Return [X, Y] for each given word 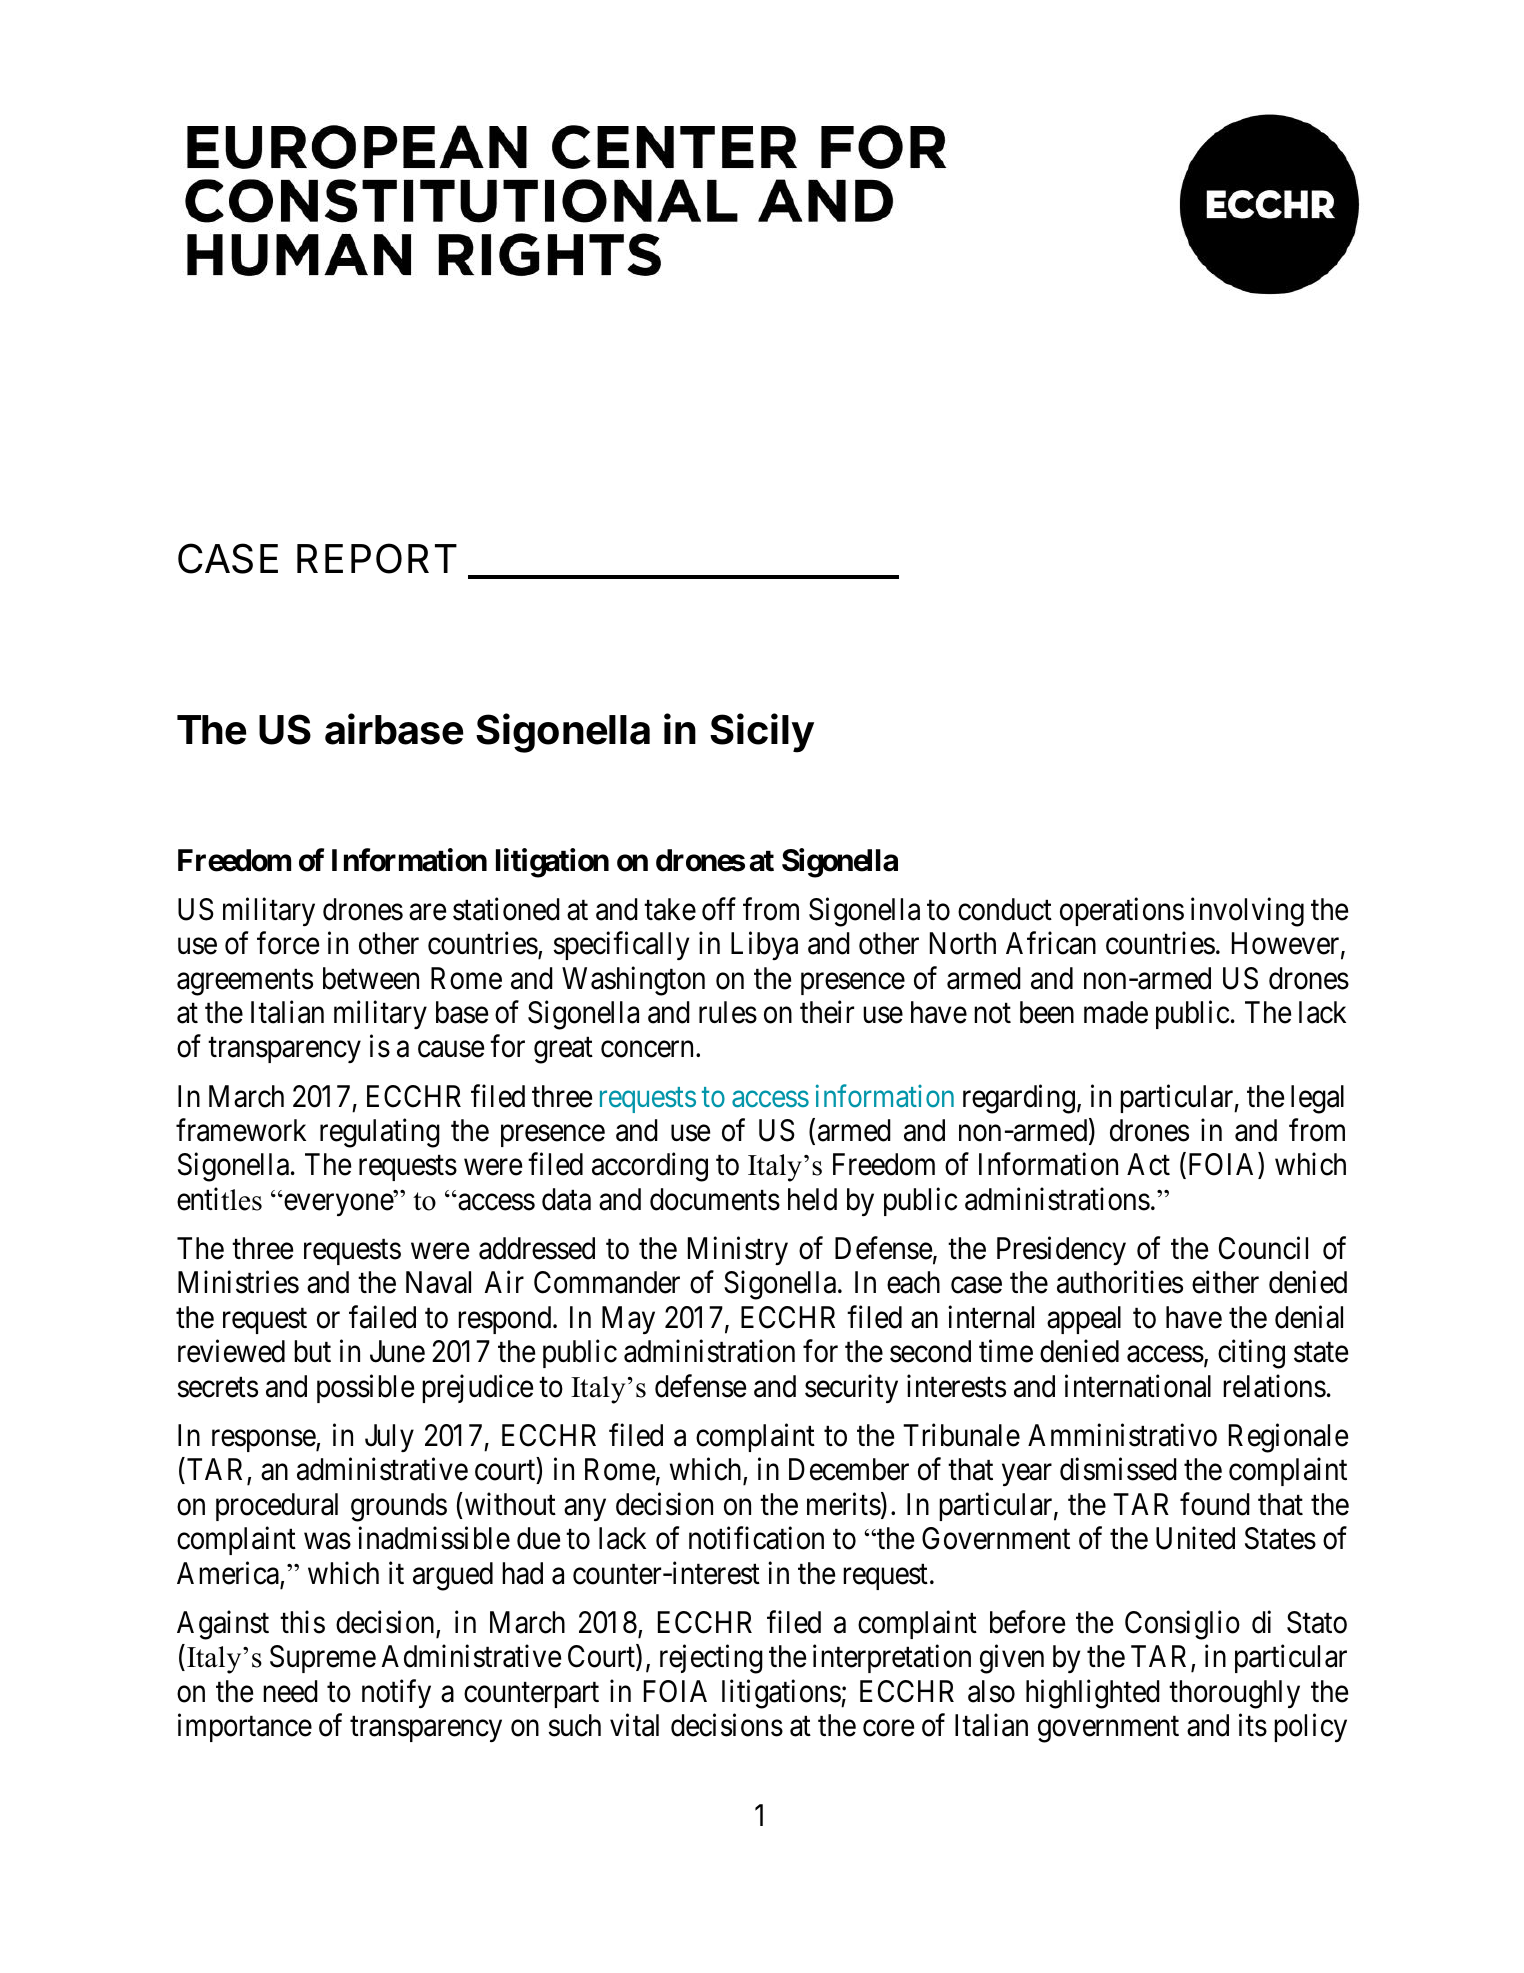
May [628, 1320]
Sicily [762, 733]
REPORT [377, 558]
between [371, 978]
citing [1251, 1354]
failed [382, 1317]
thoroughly [1234, 1694]
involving [1247, 912]
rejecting [711, 1659]
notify [396, 1693]
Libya [764, 946]
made [1116, 1012]
